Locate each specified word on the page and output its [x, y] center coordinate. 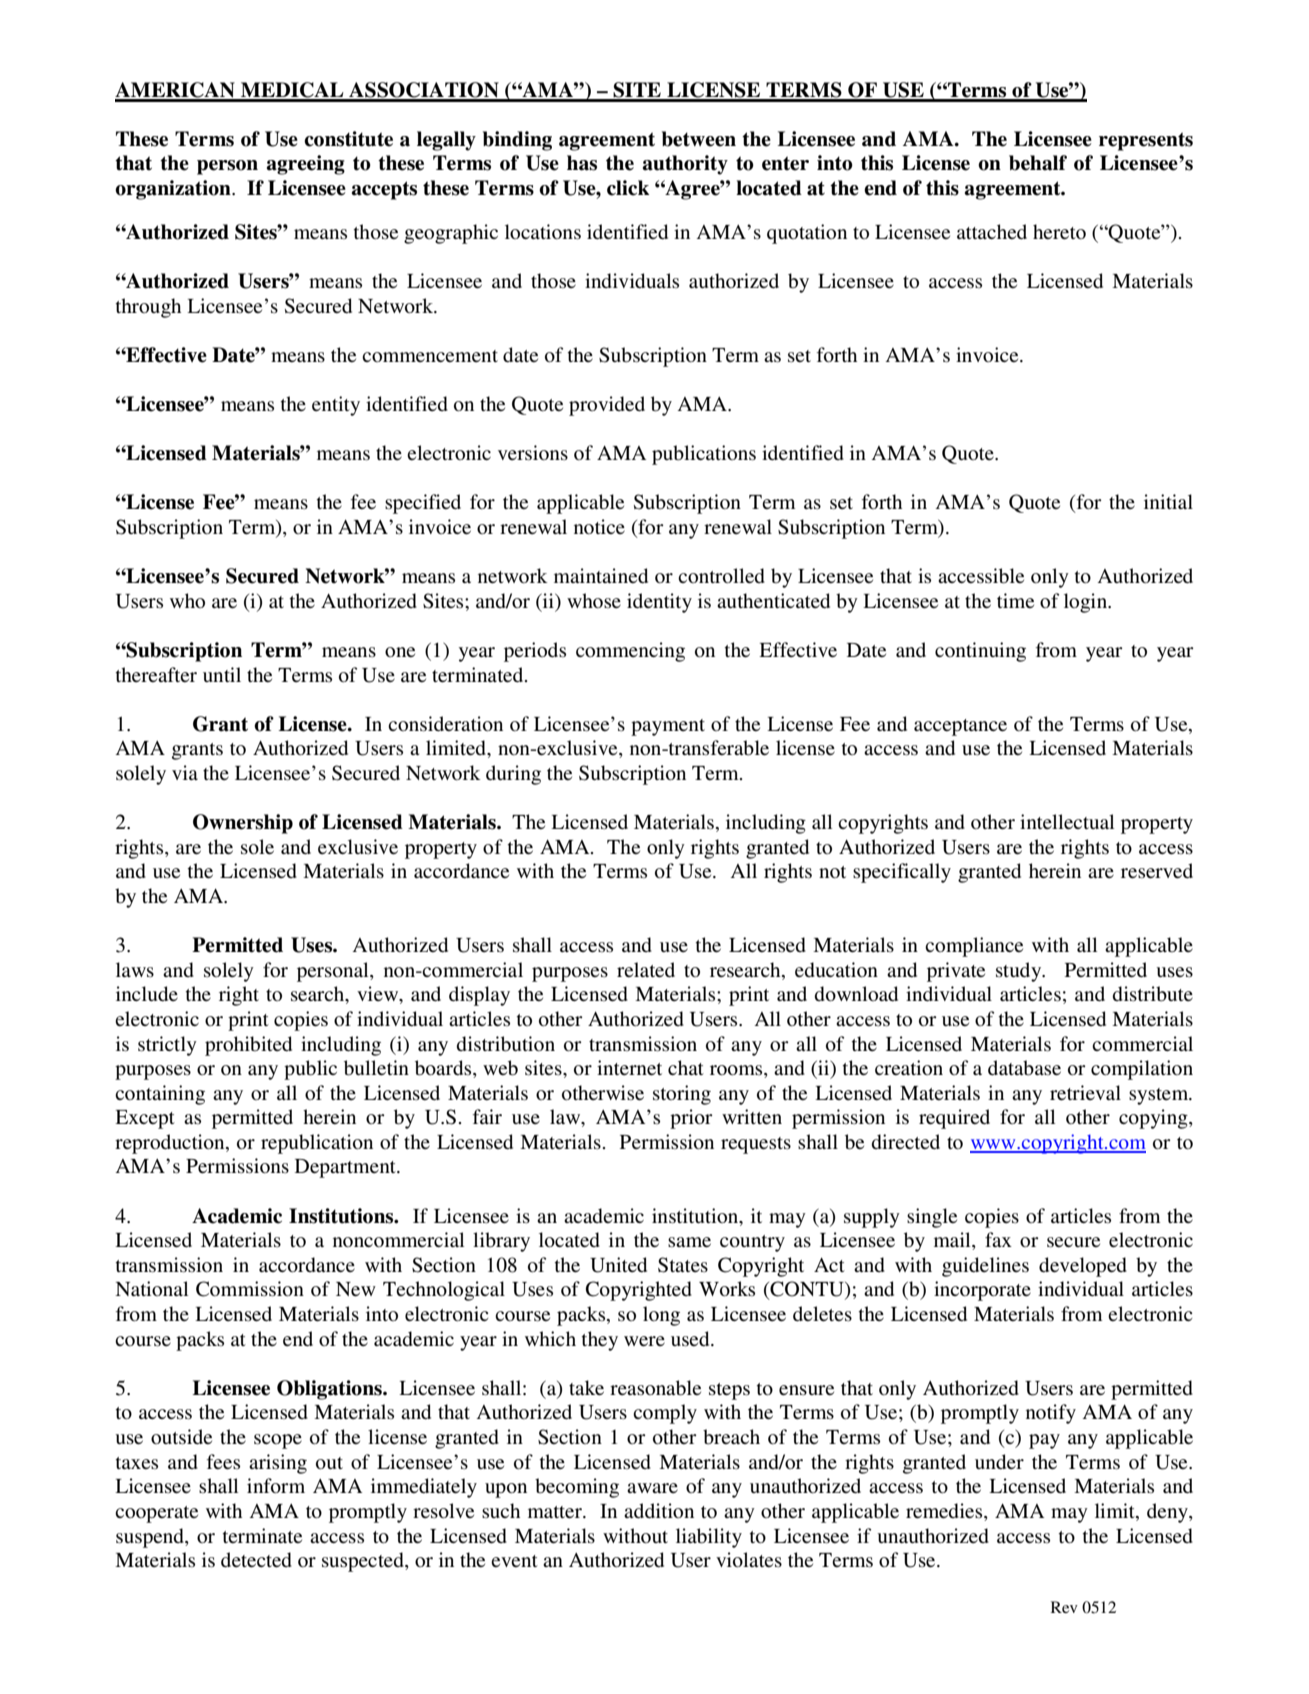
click [628, 188]
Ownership [243, 824]
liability [709, 1538]
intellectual [1067, 822]
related [646, 970]
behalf [1038, 163]
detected [256, 1560]
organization [174, 190]
